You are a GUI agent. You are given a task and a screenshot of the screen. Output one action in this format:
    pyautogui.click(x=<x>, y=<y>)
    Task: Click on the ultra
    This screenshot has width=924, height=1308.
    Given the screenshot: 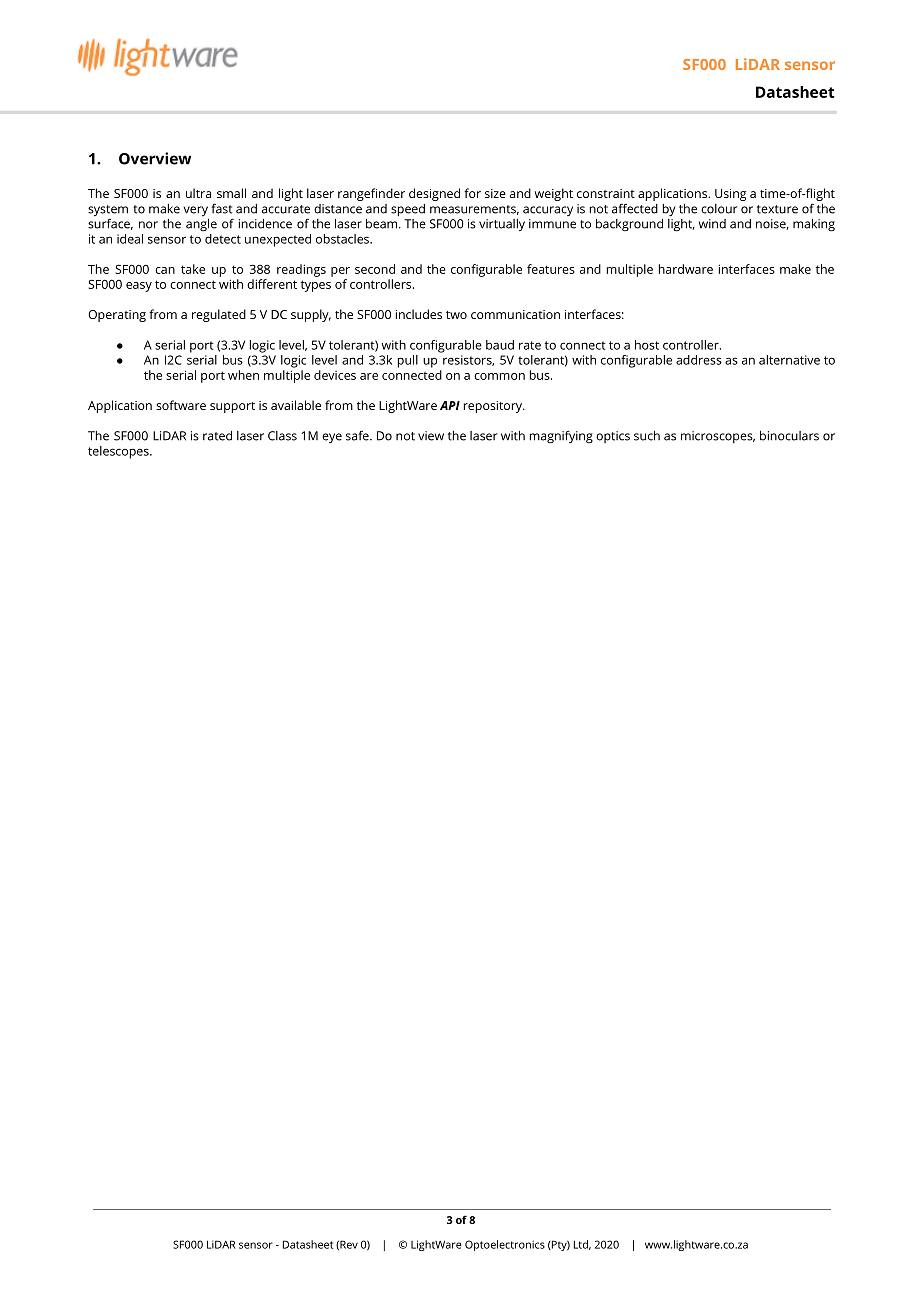 What is the action you would take?
    pyautogui.click(x=198, y=193)
